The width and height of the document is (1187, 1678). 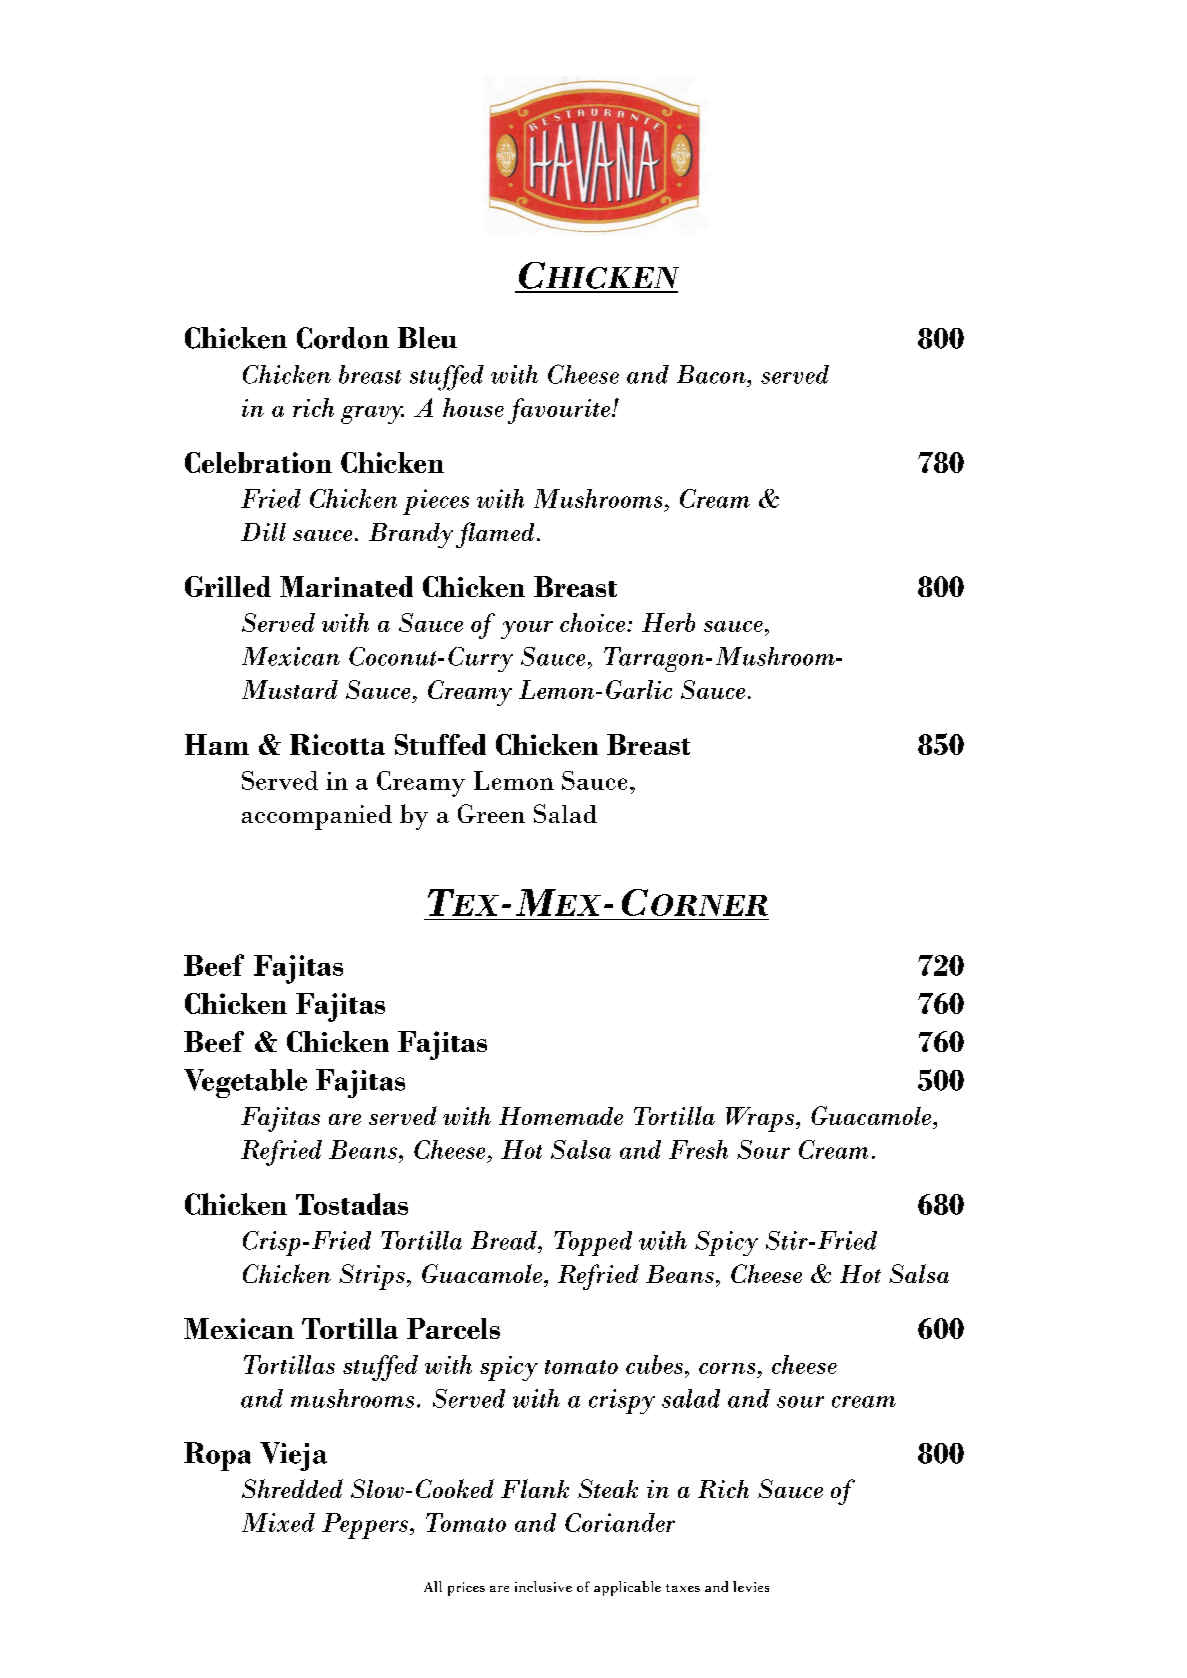 What do you see at coordinates (668, 622) in the document?
I see `Herb` at bounding box center [668, 622].
